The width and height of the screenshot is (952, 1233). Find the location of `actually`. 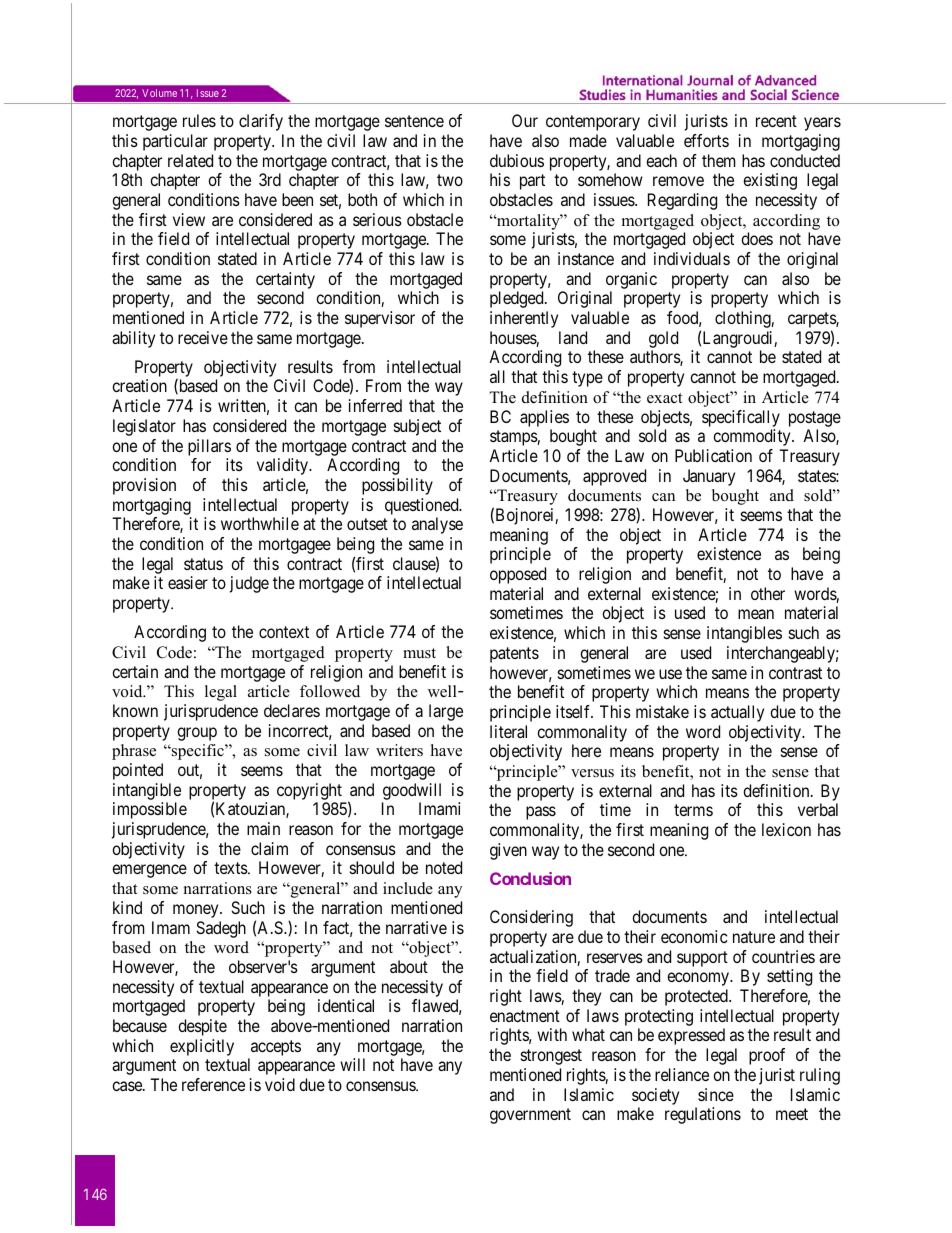

actually is located at coordinates (737, 713).
